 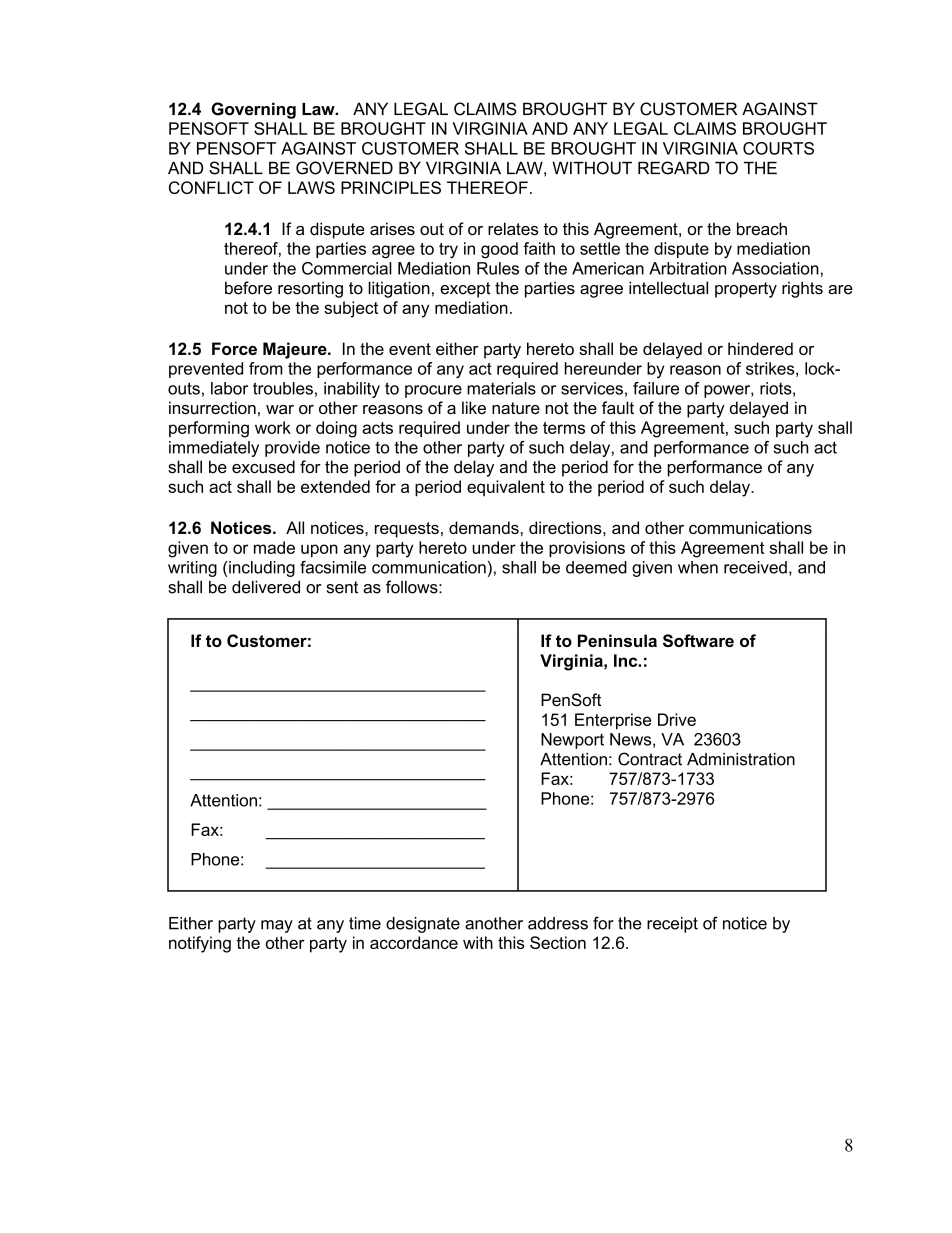 I want to click on COURTS, so click(x=778, y=148).
